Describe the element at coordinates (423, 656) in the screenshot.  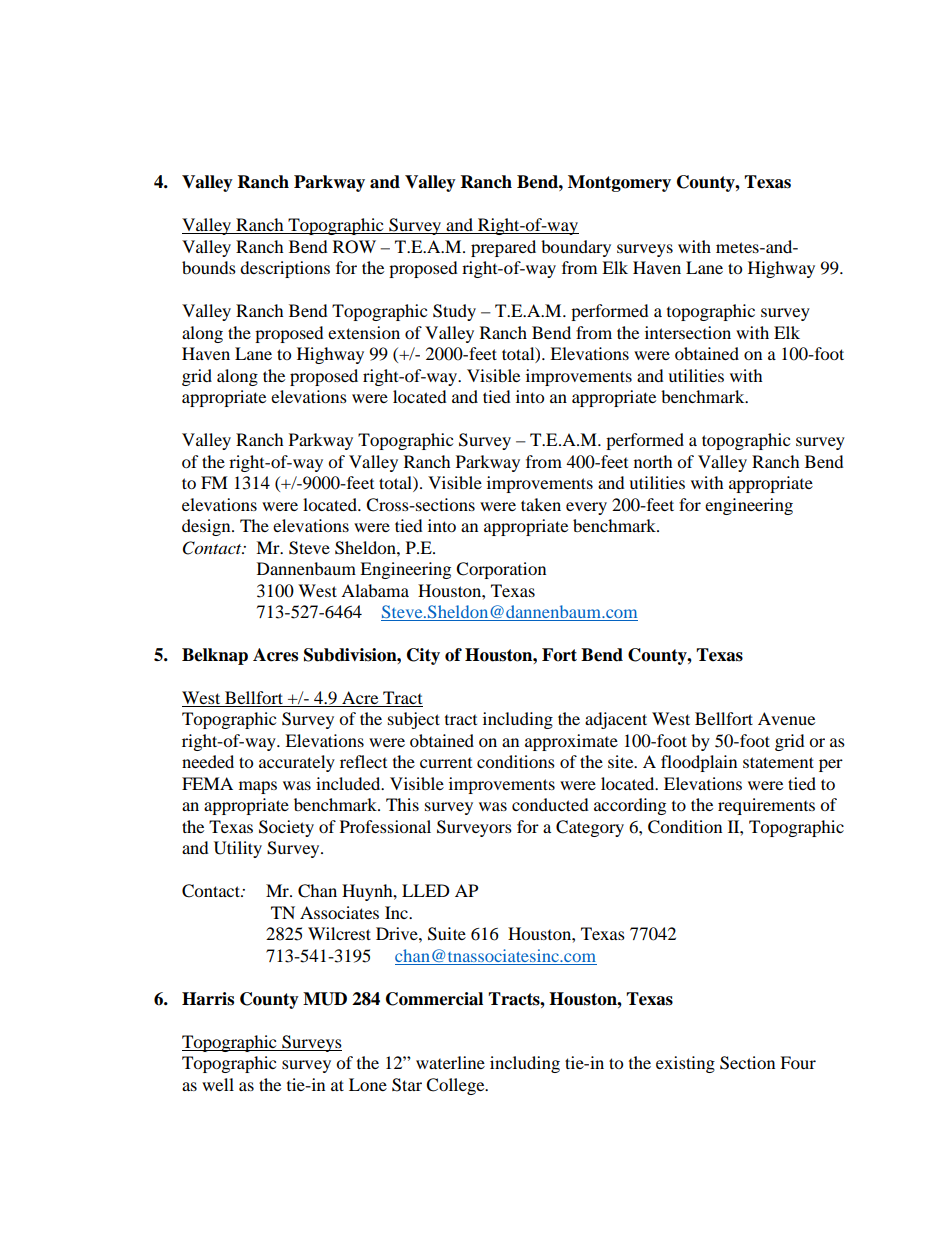
I see `City` at that location.
